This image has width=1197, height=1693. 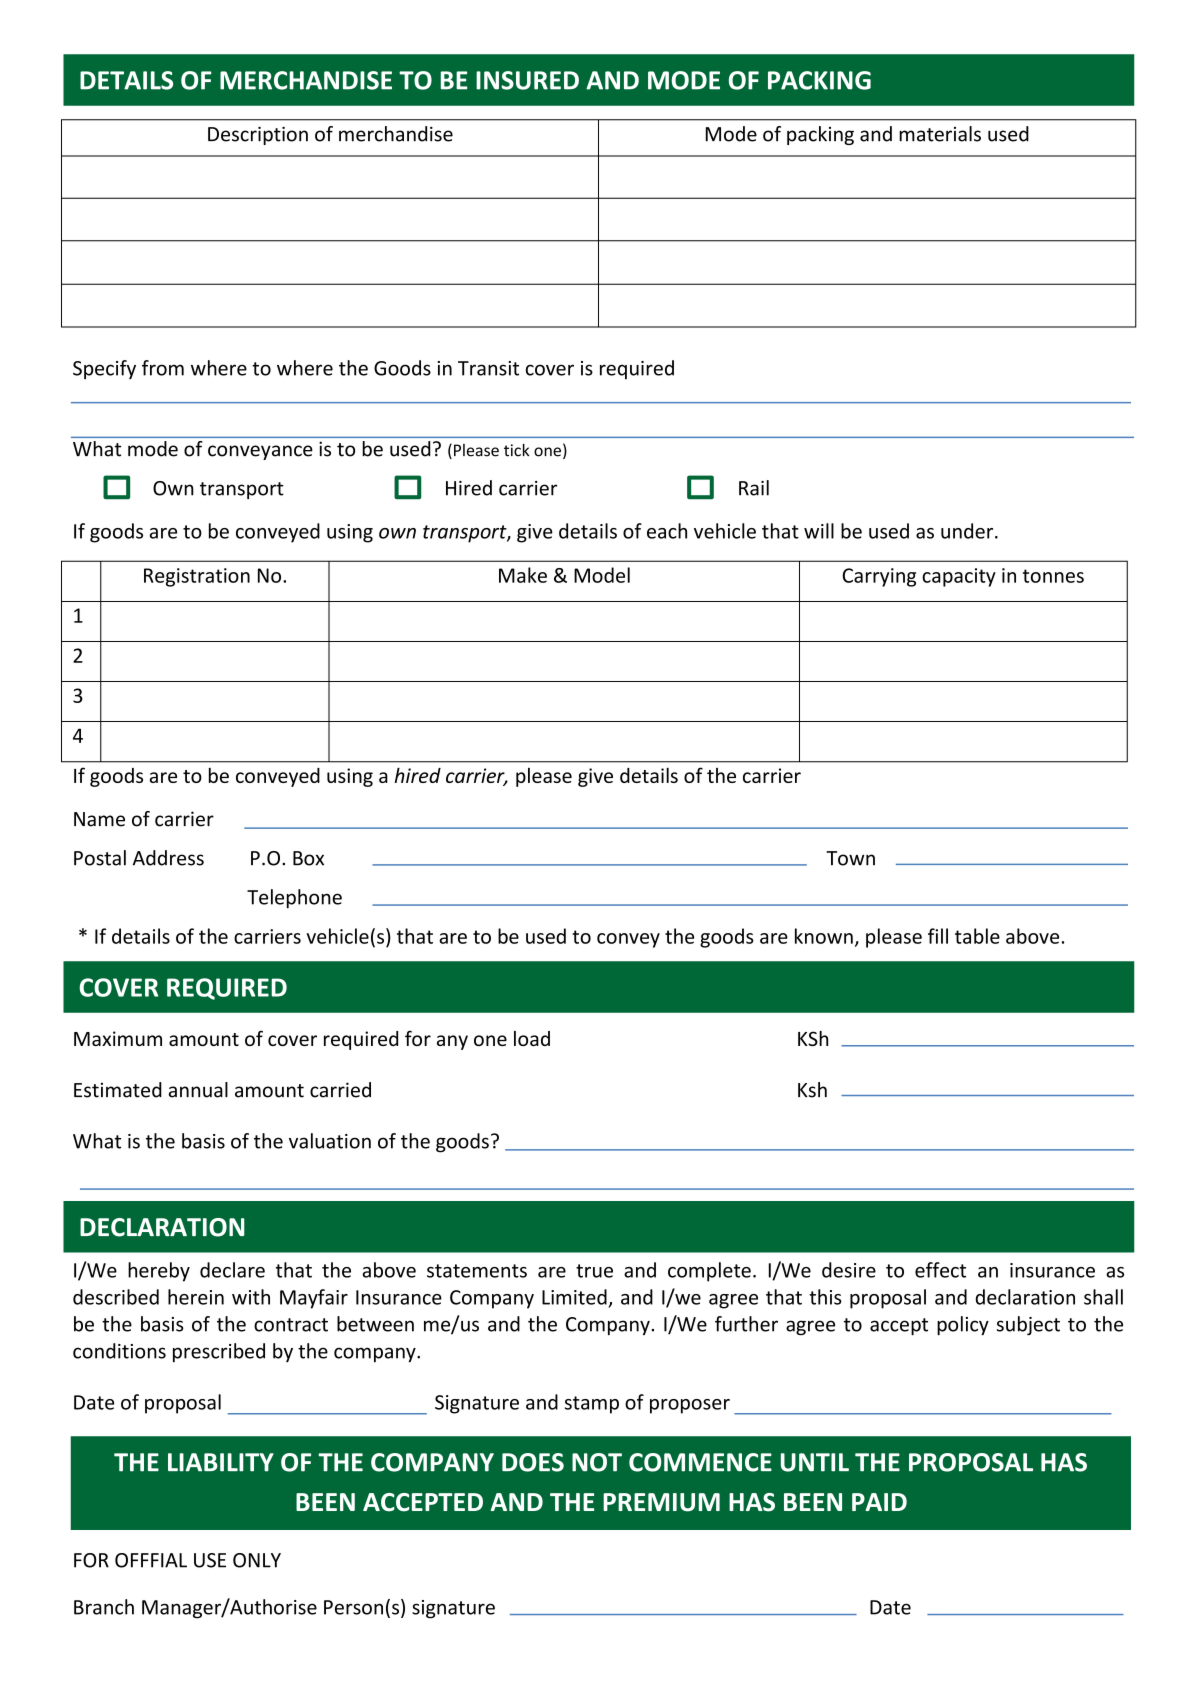 I want to click on materials, so click(x=940, y=134).
